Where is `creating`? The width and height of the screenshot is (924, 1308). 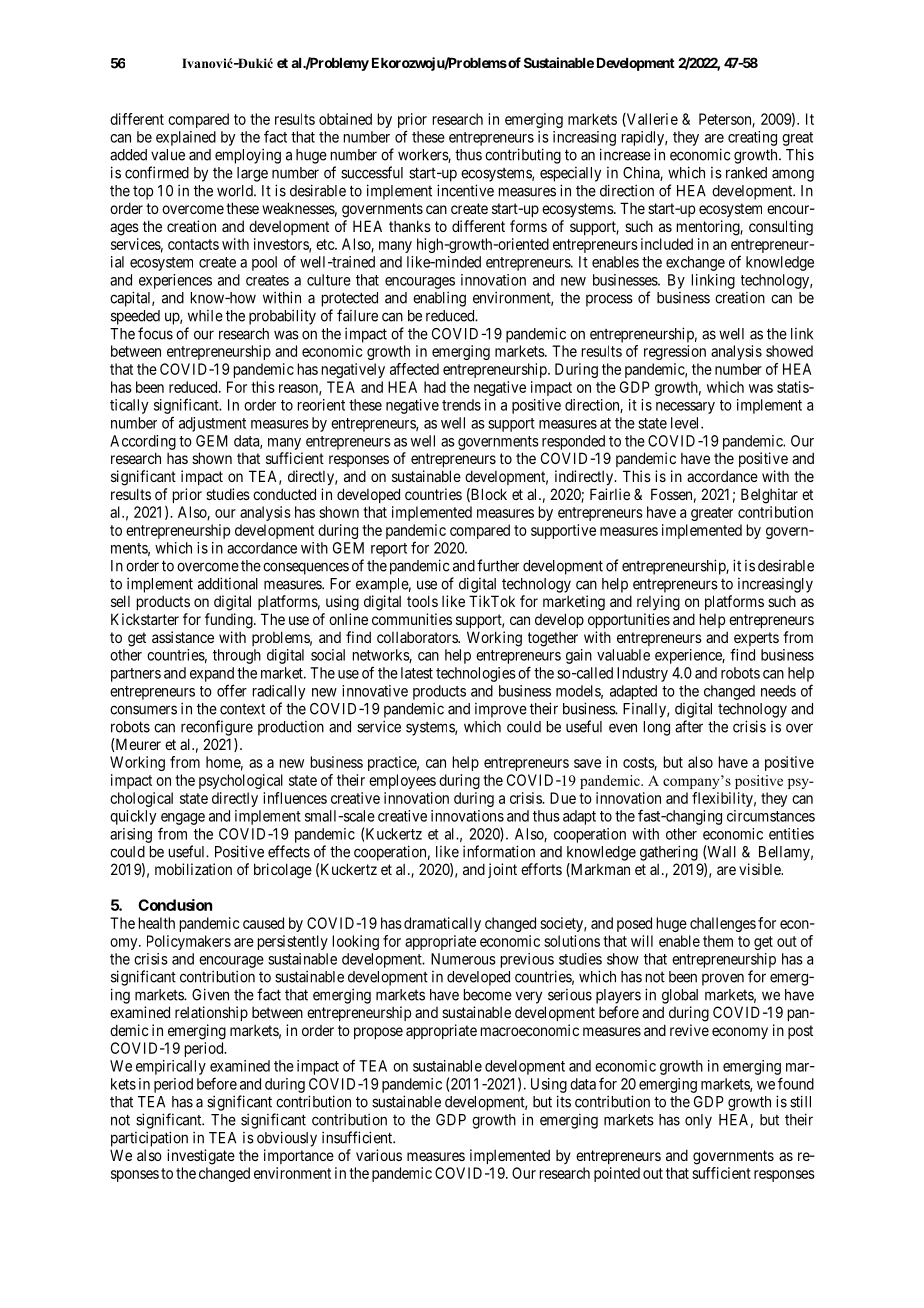 creating is located at coordinates (752, 138).
